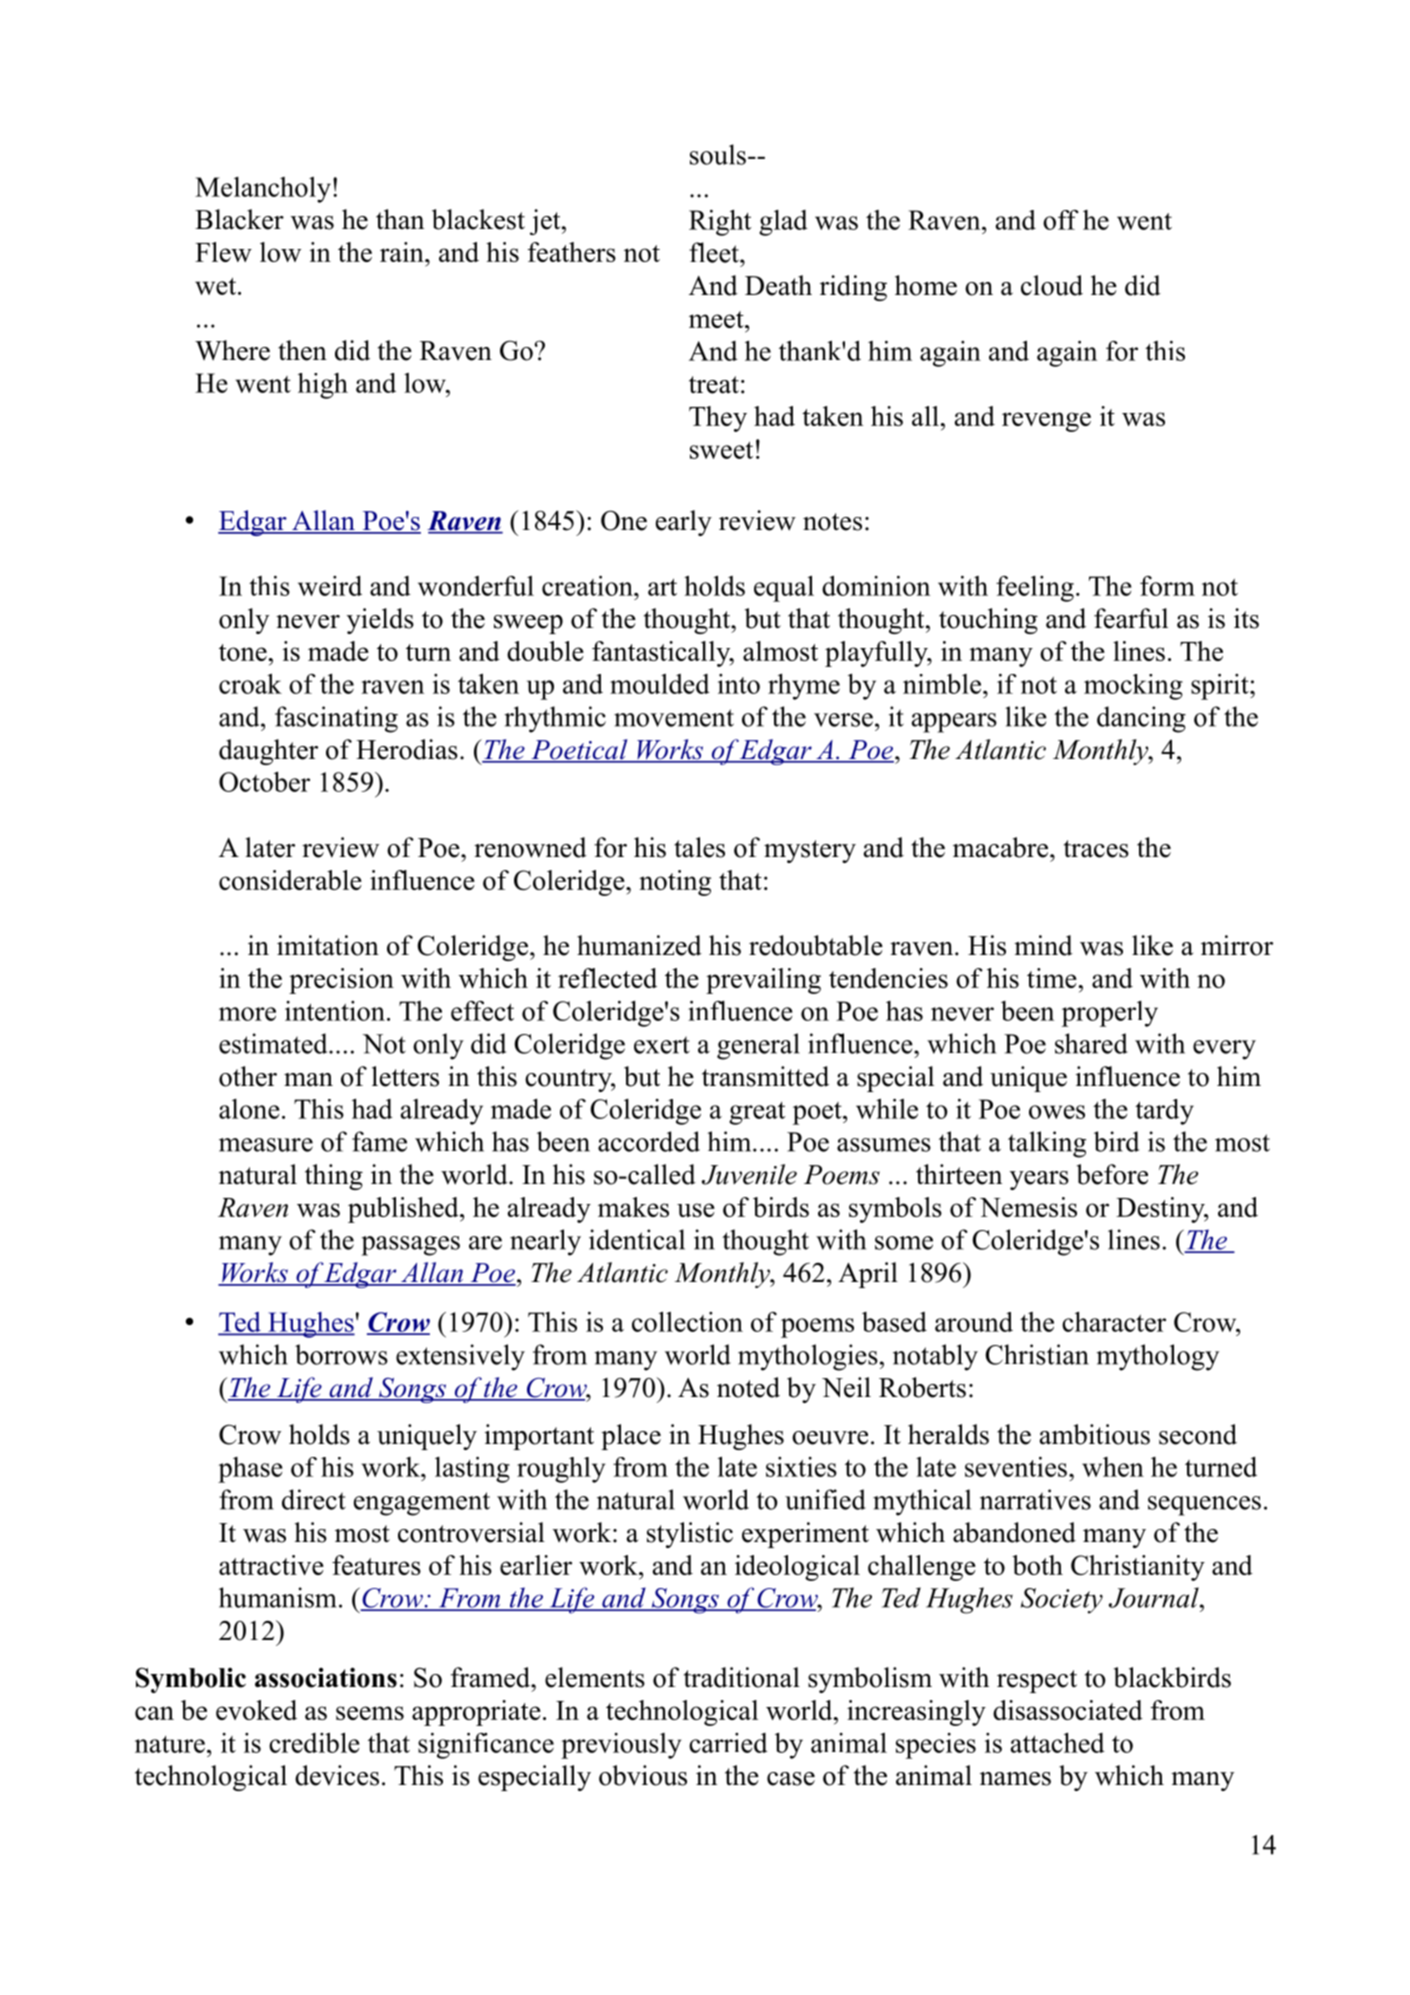 The height and width of the document is (1995, 1410). Describe the element at coordinates (239, 219) in the document. I see `Blacker` at that location.
